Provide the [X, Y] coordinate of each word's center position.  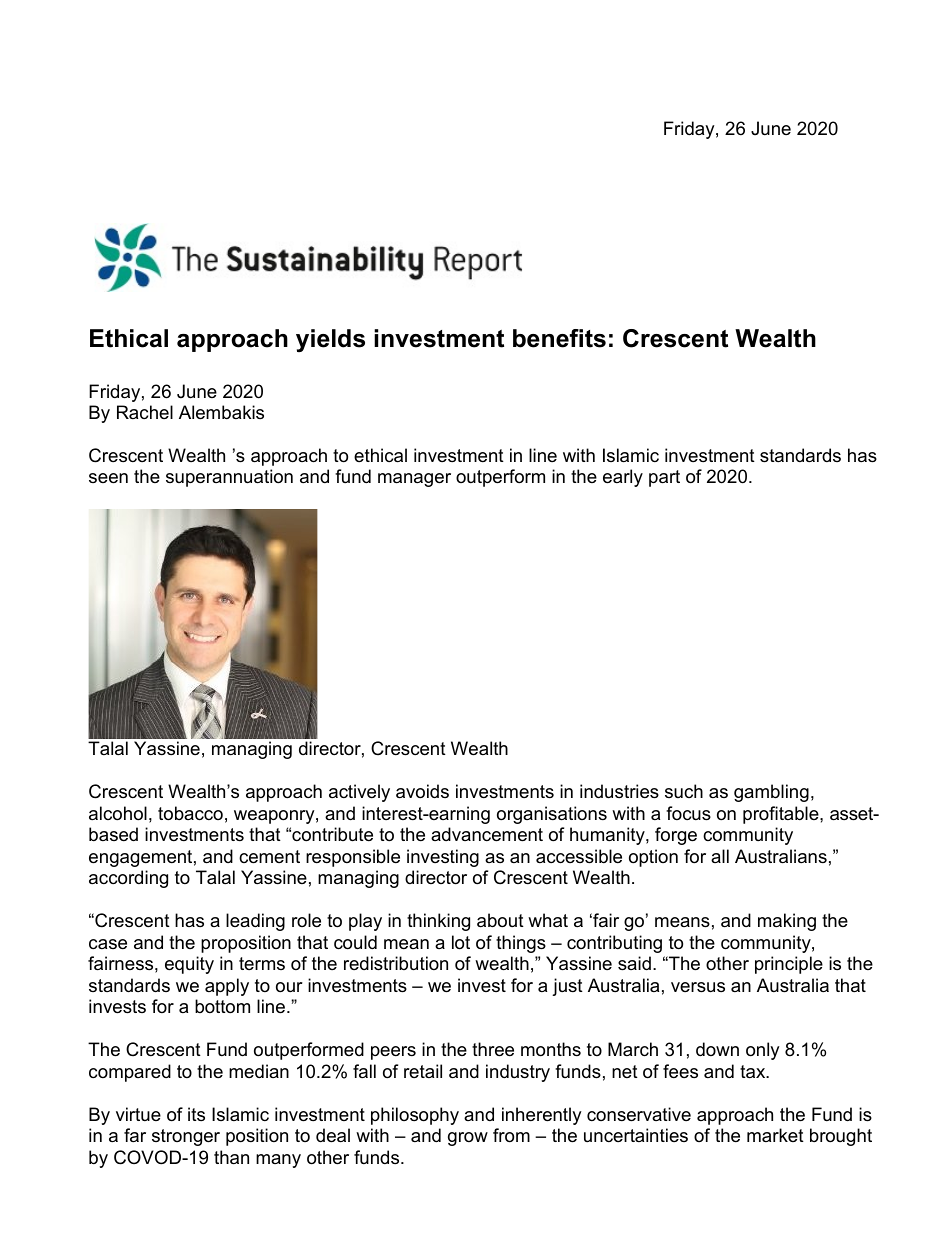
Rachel [145, 412]
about [500, 920]
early [623, 478]
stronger [186, 1137]
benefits [559, 338]
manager [414, 480]
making [787, 922]
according [128, 879]
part [664, 478]
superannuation [229, 478]
